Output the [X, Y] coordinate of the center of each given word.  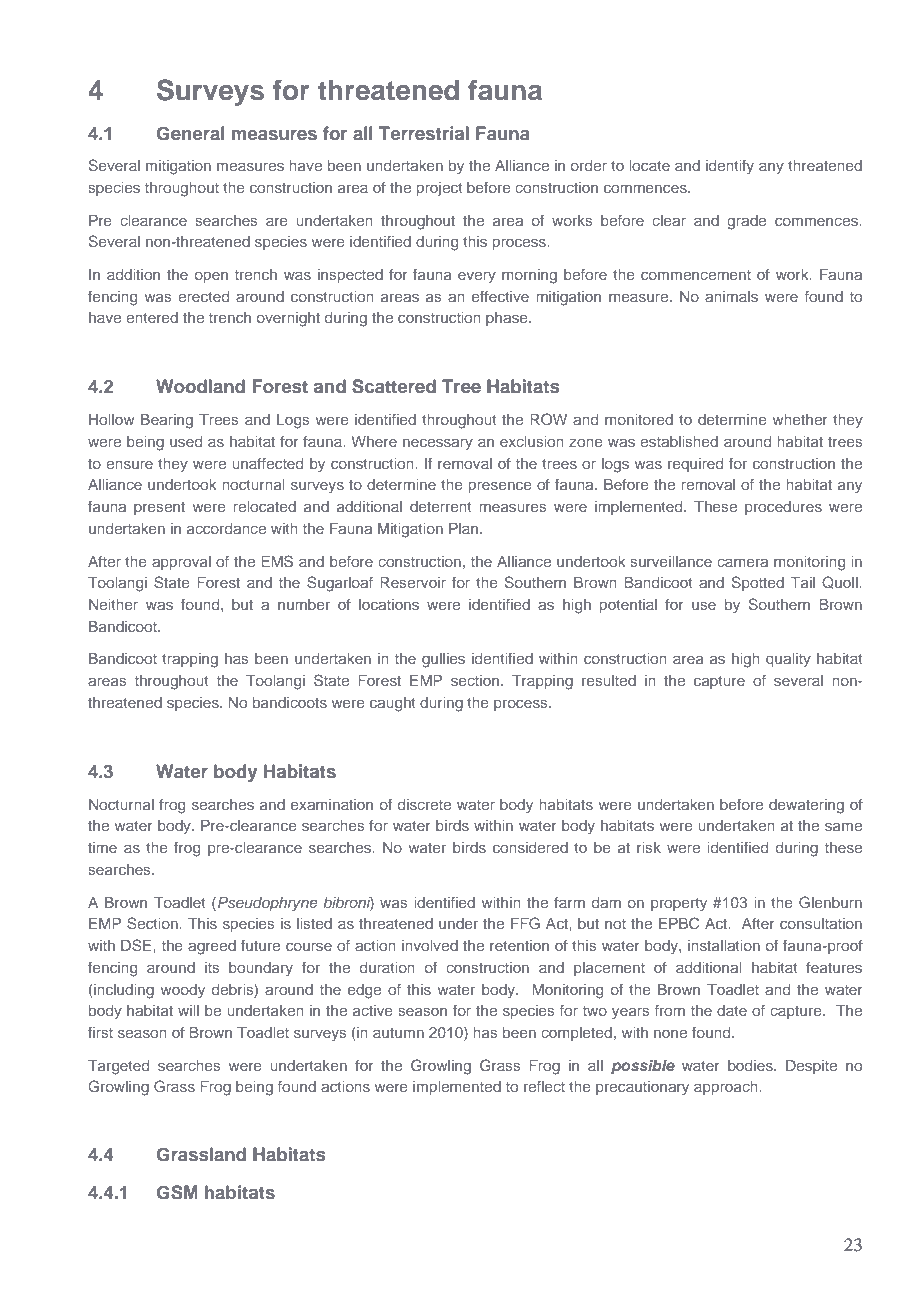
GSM [177, 1192]
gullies [443, 660]
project [440, 189]
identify [730, 167]
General [191, 133]
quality [788, 660]
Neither [113, 604]
